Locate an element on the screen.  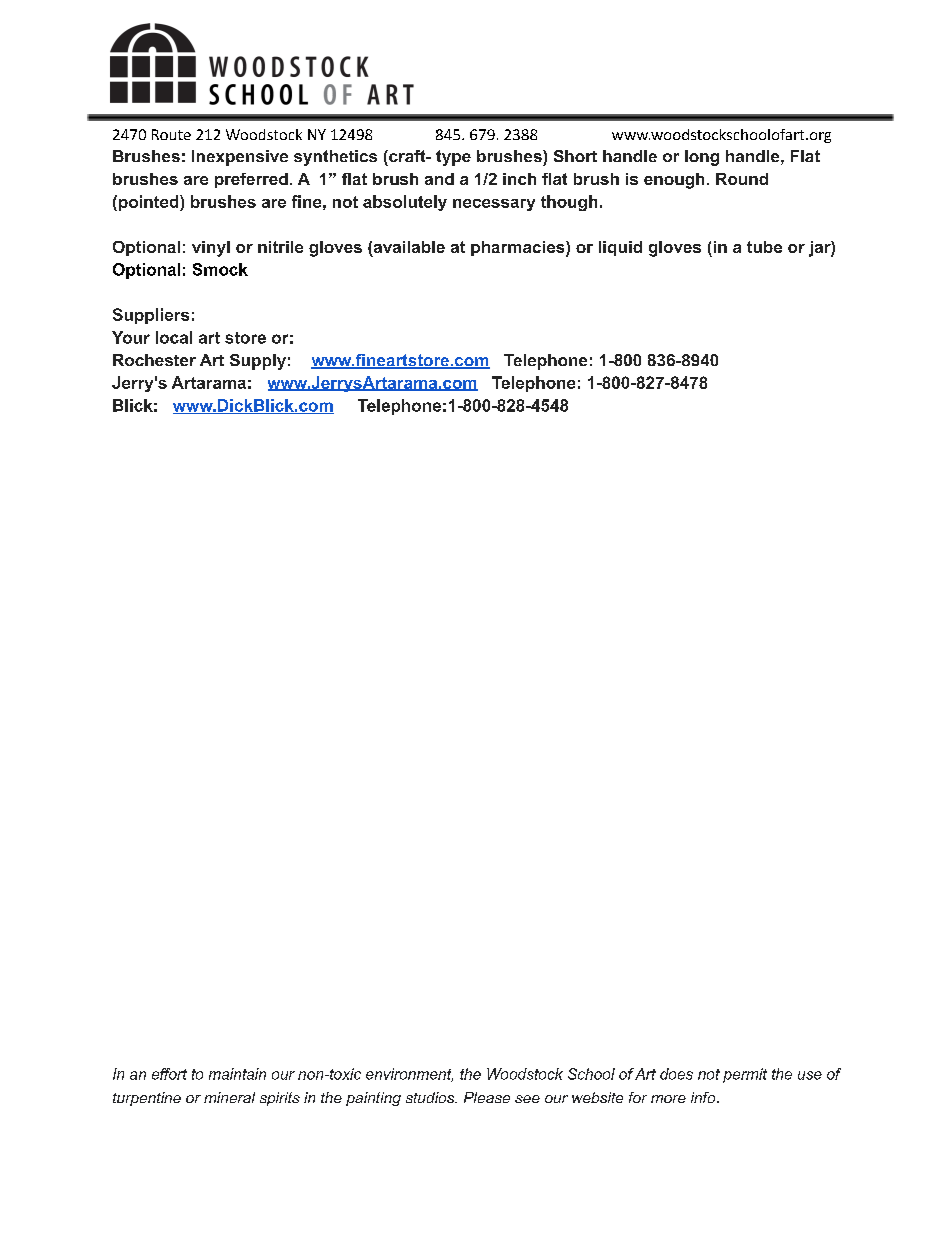
liquid is located at coordinates (620, 248).
